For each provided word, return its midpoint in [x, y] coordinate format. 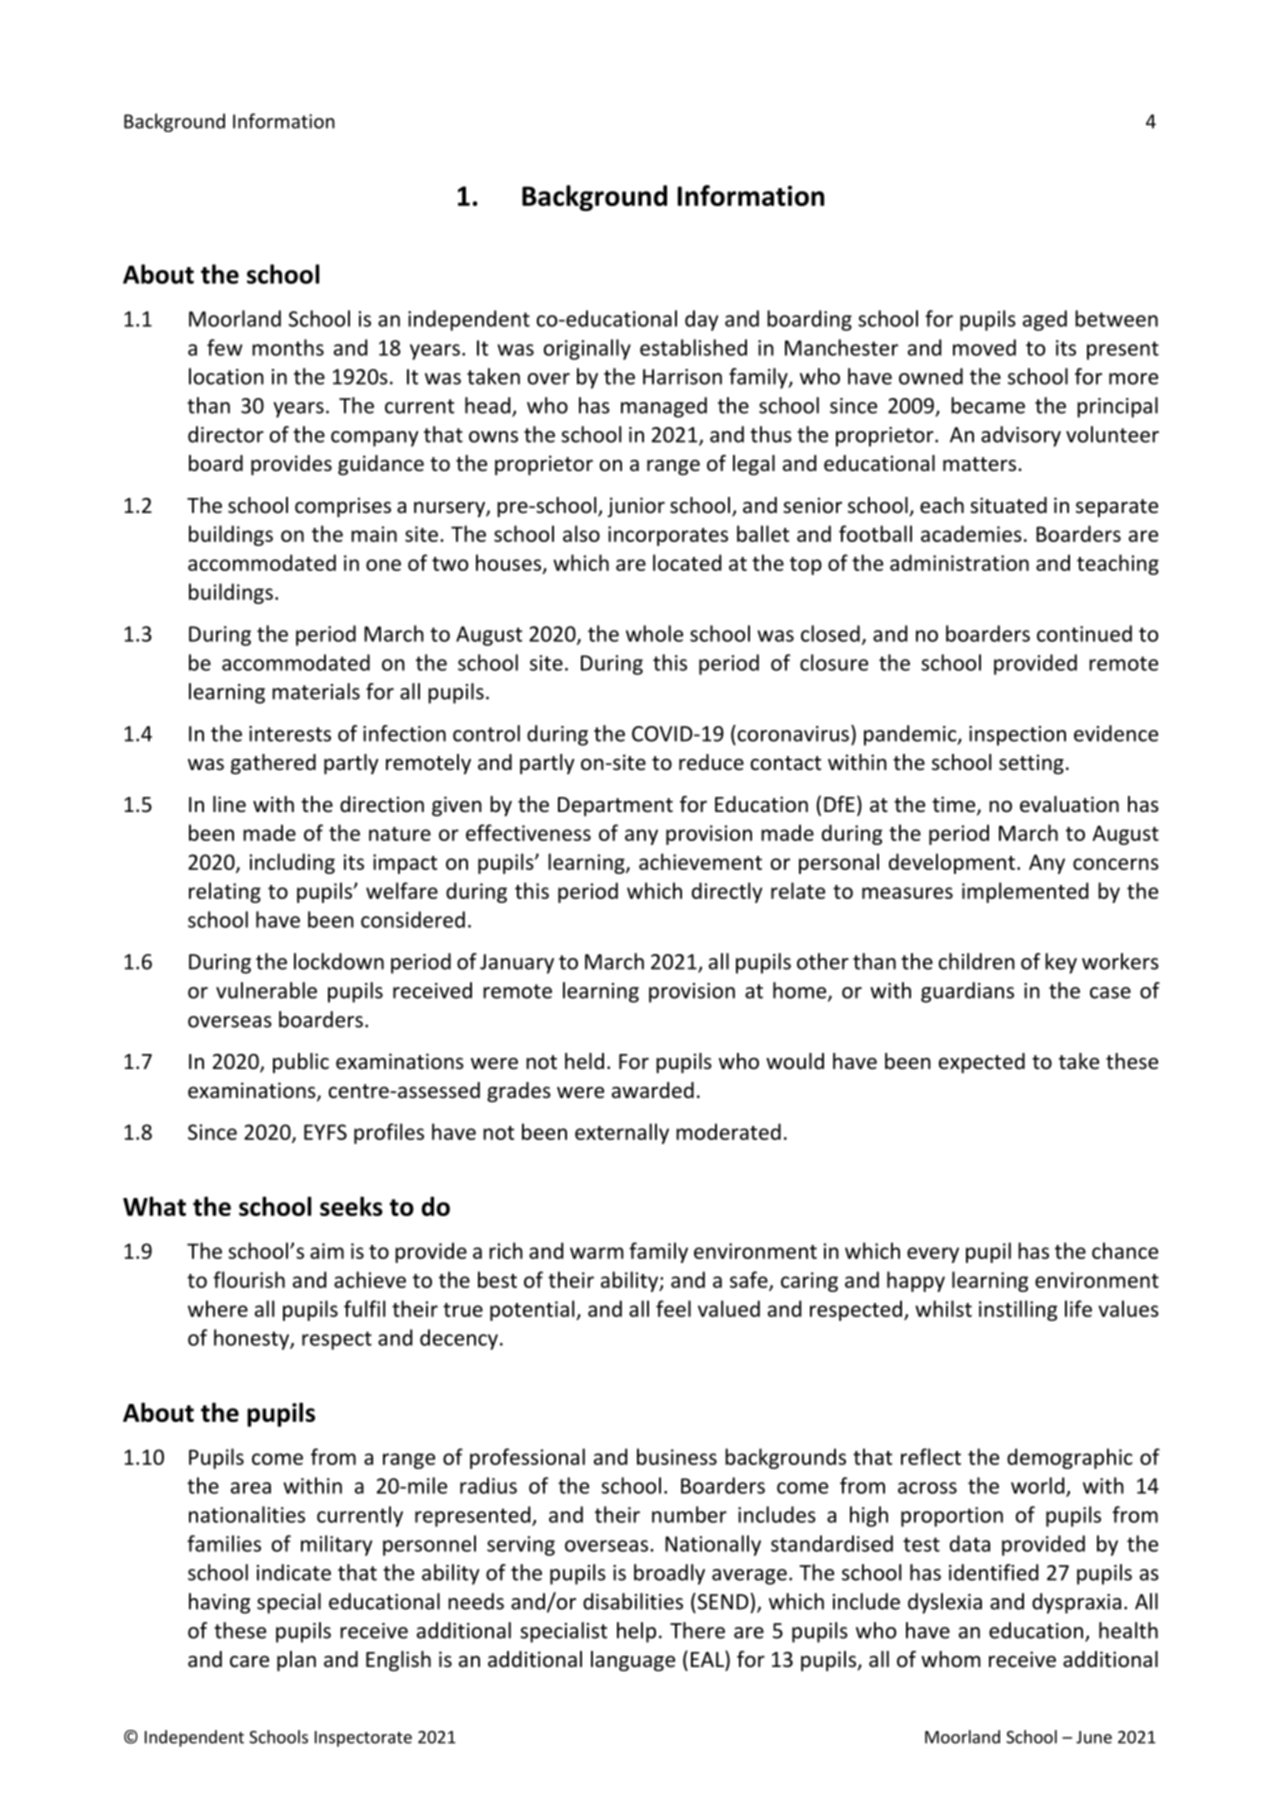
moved [984, 347]
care [249, 1661]
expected [982, 1063]
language [633, 1661]
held [584, 1061]
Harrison [682, 377]
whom [951, 1659]
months [288, 347]
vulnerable [266, 990]
